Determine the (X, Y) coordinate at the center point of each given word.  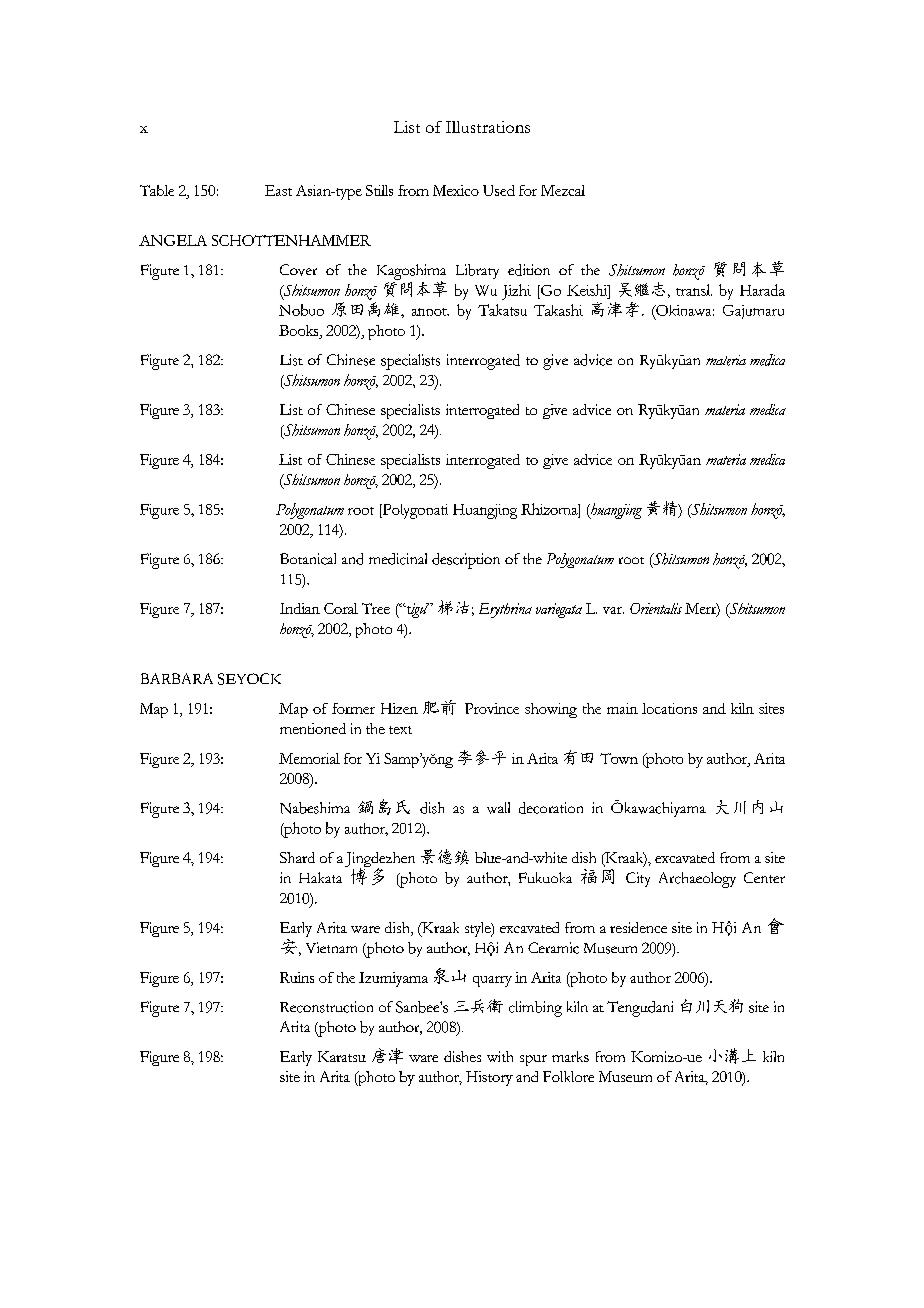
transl (694, 290)
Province (492, 708)
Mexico (456, 190)
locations (669, 708)
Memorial (309, 758)
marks (570, 1056)
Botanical (308, 559)
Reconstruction (326, 1007)
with (500, 1056)
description (466, 561)
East (278, 190)
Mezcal (563, 190)
